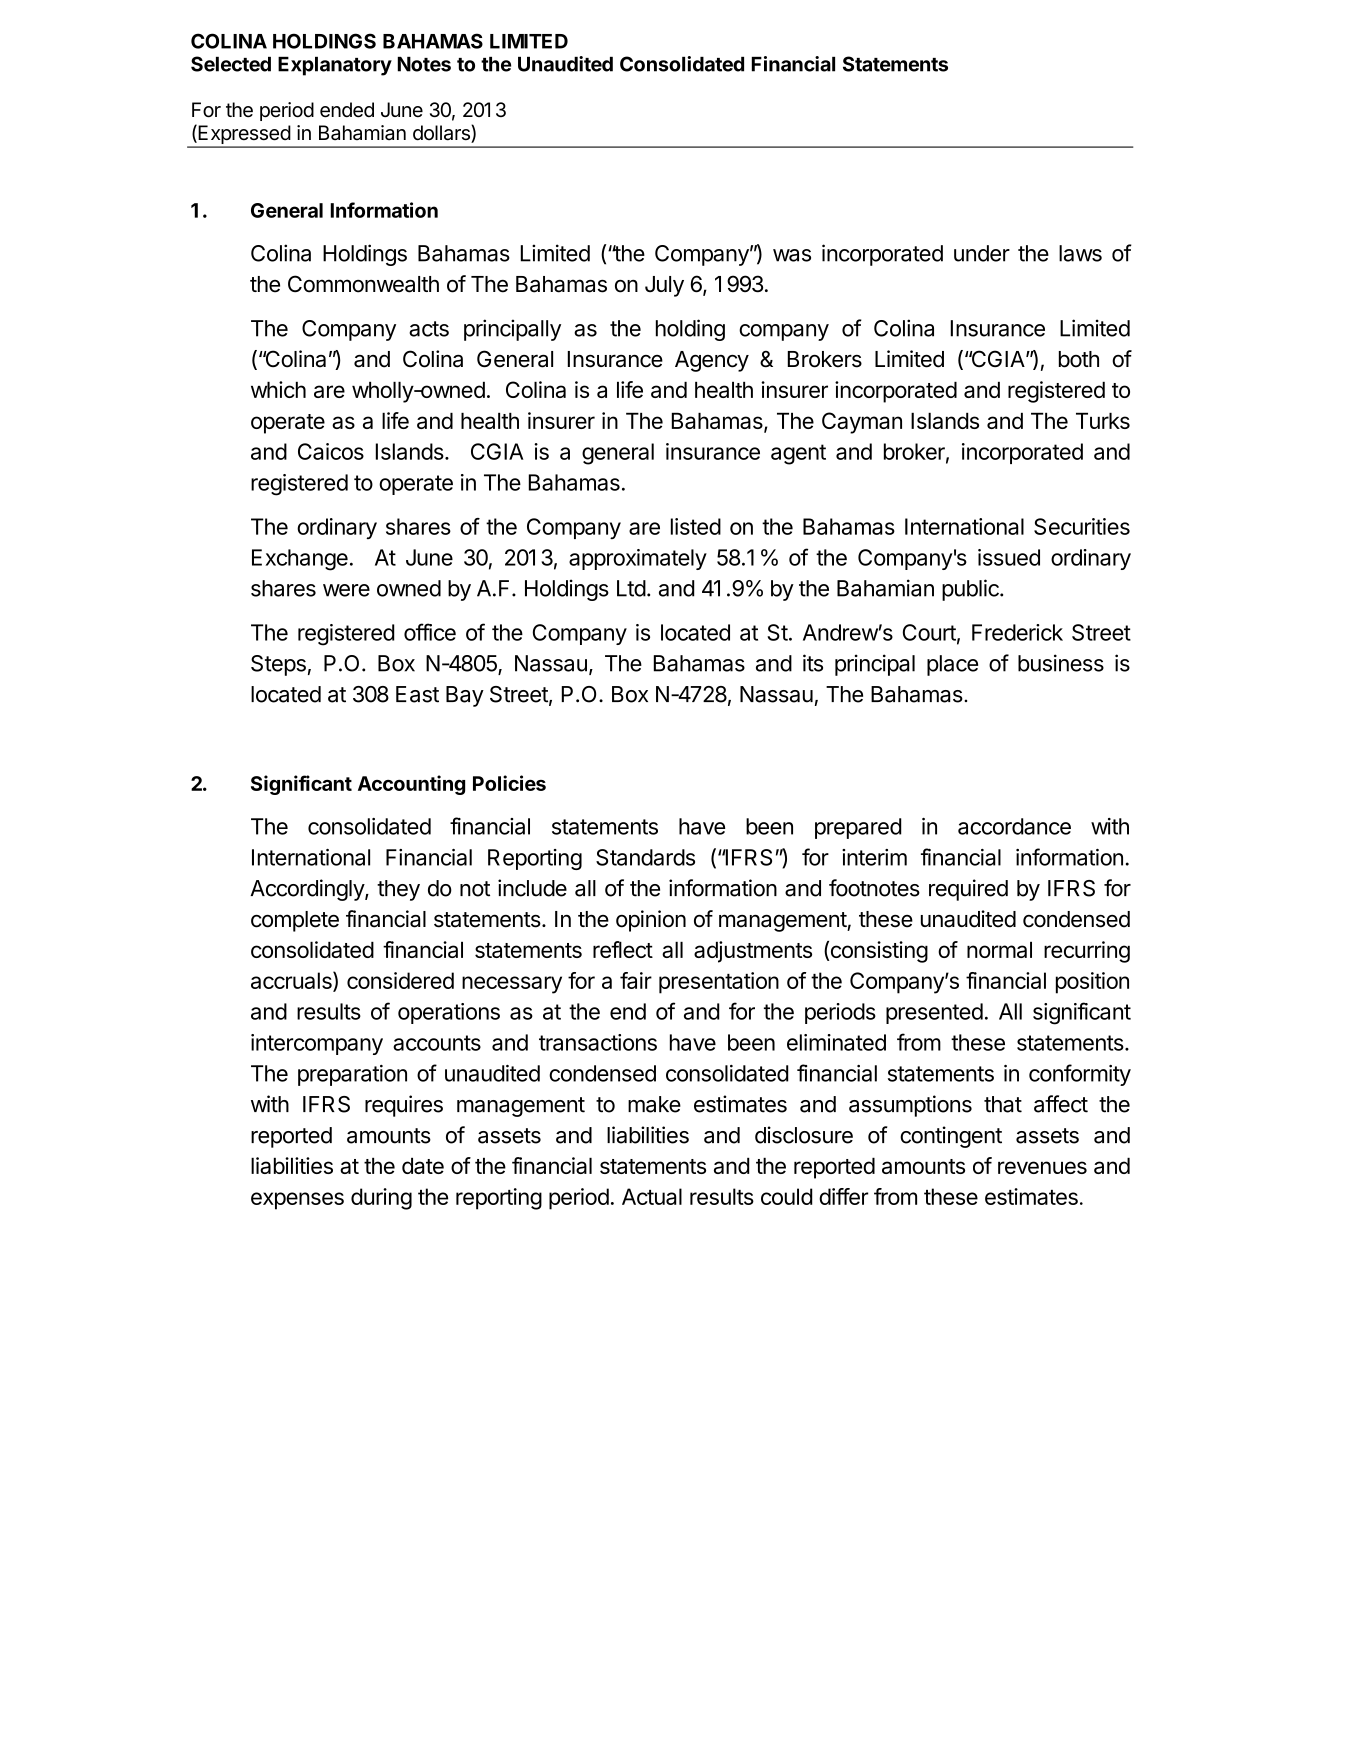 Image resolution: width=1349 pixels, height=1746 pixels. What do you see at coordinates (631, 588) in the image?
I see `Ltd` at bounding box center [631, 588].
